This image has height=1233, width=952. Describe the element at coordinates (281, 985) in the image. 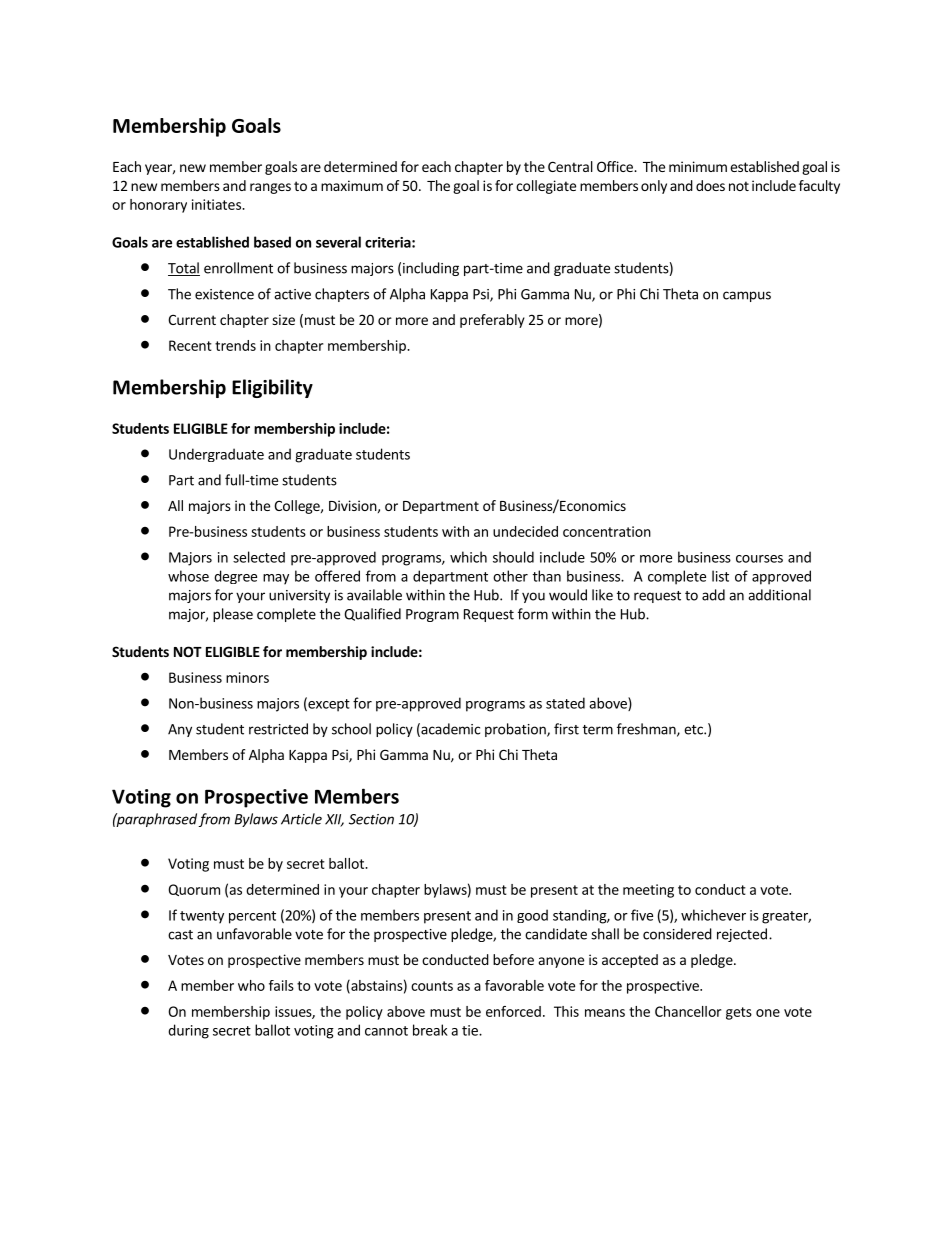

I see `fails` at that location.
